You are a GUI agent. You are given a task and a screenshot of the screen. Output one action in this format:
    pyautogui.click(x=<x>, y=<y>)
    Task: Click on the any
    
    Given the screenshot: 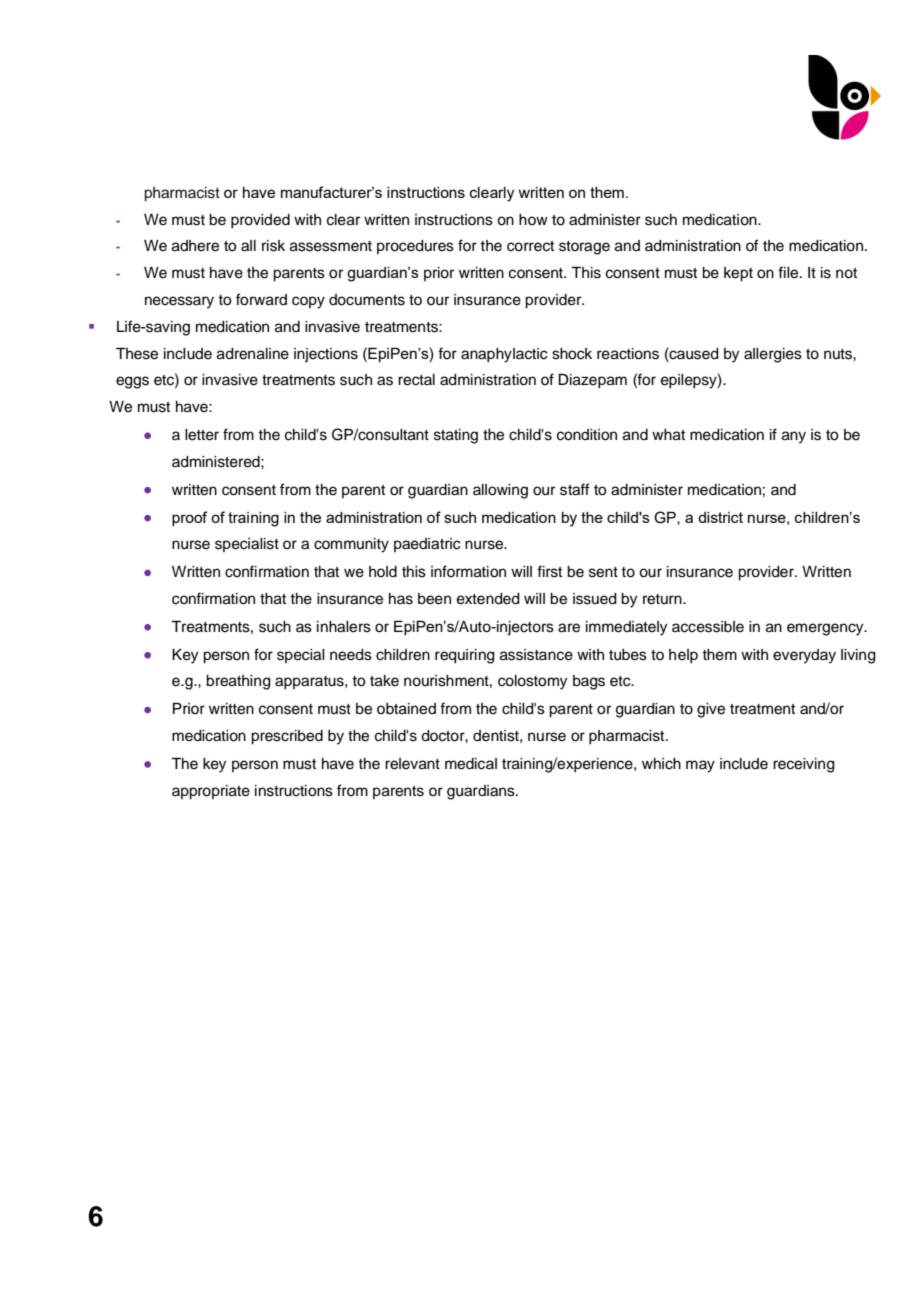 What is the action you would take?
    pyautogui.click(x=794, y=437)
